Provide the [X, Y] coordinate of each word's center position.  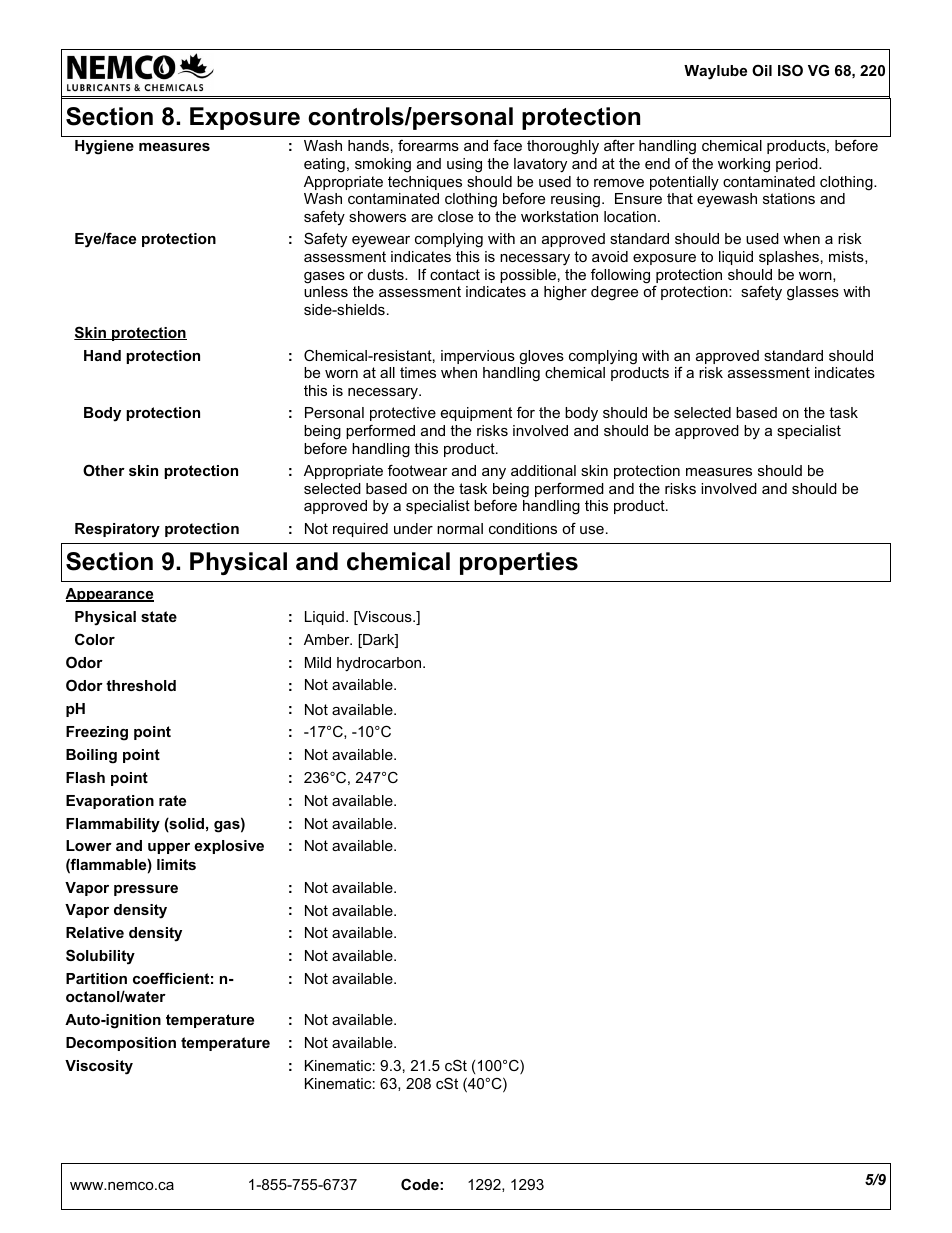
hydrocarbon [380, 664]
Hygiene [104, 147]
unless [326, 291]
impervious [478, 357]
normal [460, 528]
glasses [813, 293]
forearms [428, 145]
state [159, 616]
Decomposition [121, 1044]
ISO [790, 70]
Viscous [385, 618]
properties [519, 563]
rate [172, 800]
